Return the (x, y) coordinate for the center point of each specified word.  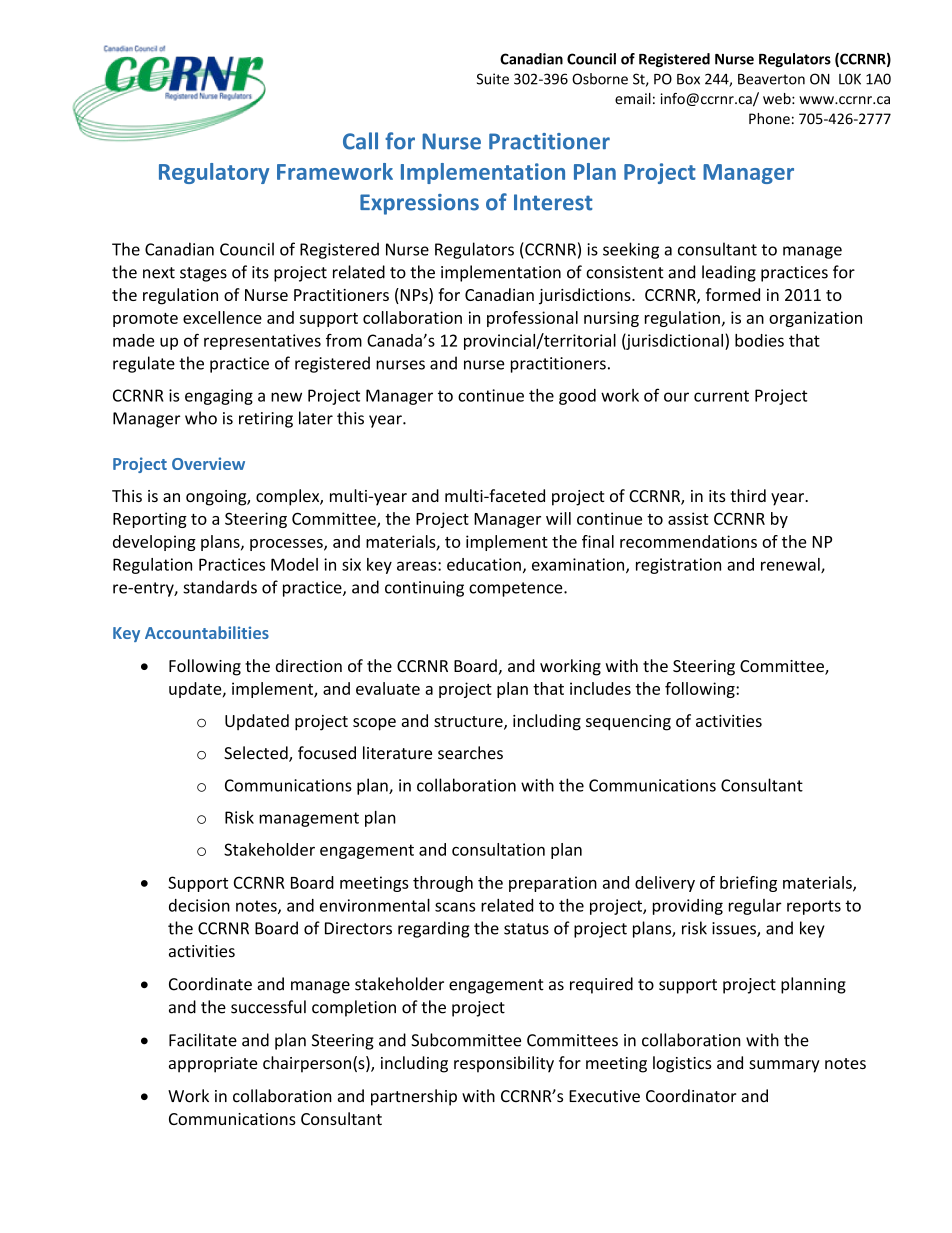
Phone (769, 119)
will (558, 518)
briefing (748, 884)
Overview (208, 463)
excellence (222, 317)
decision (199, 905)
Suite (493, 79)
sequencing (628, 723)
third (748, 495)
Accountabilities (207, 632)
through (443, 884)
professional (532, 319)
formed (733, 294)
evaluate (388, 688)
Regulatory (214, 173)
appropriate (213, 1065)
